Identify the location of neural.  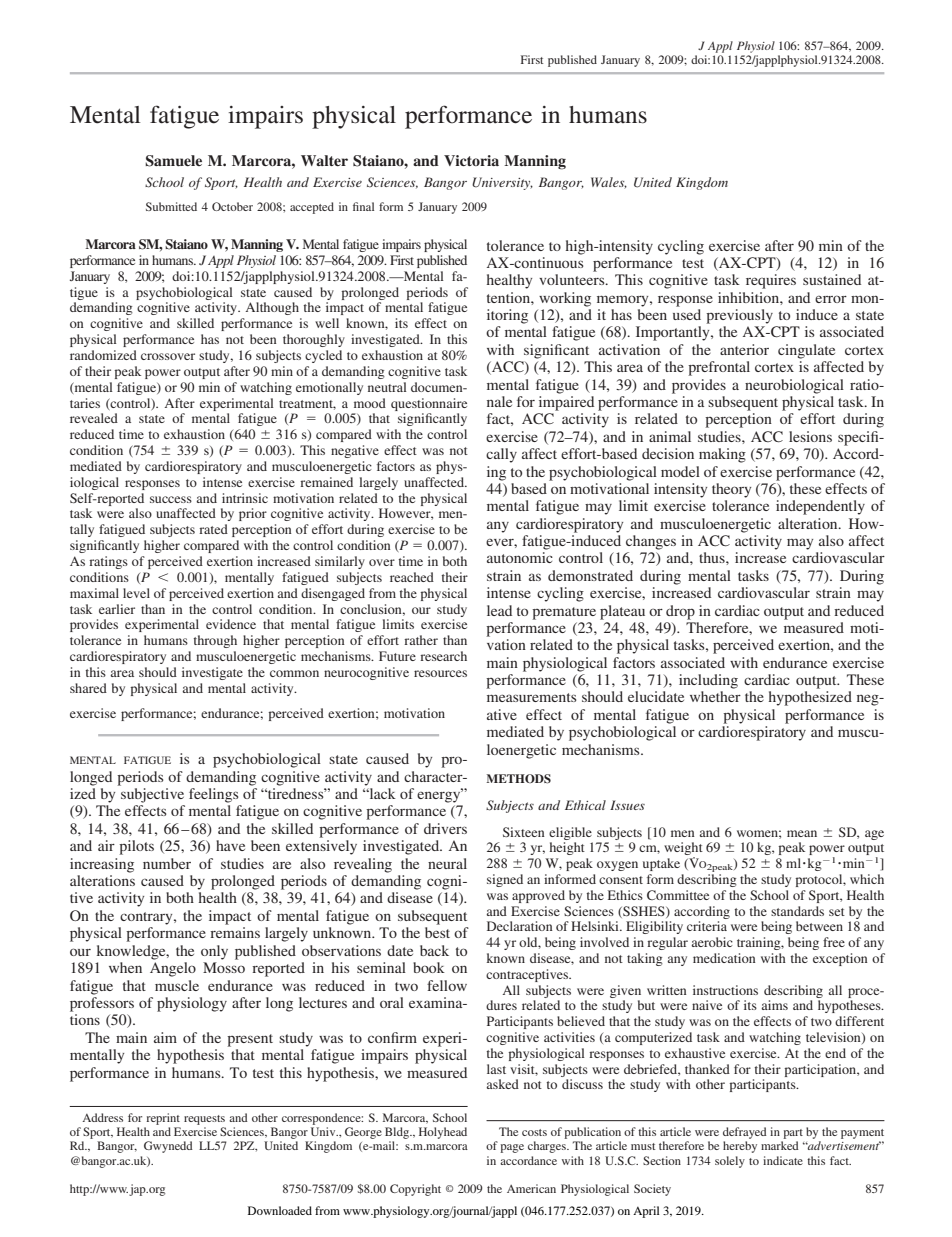
(447, 863).
